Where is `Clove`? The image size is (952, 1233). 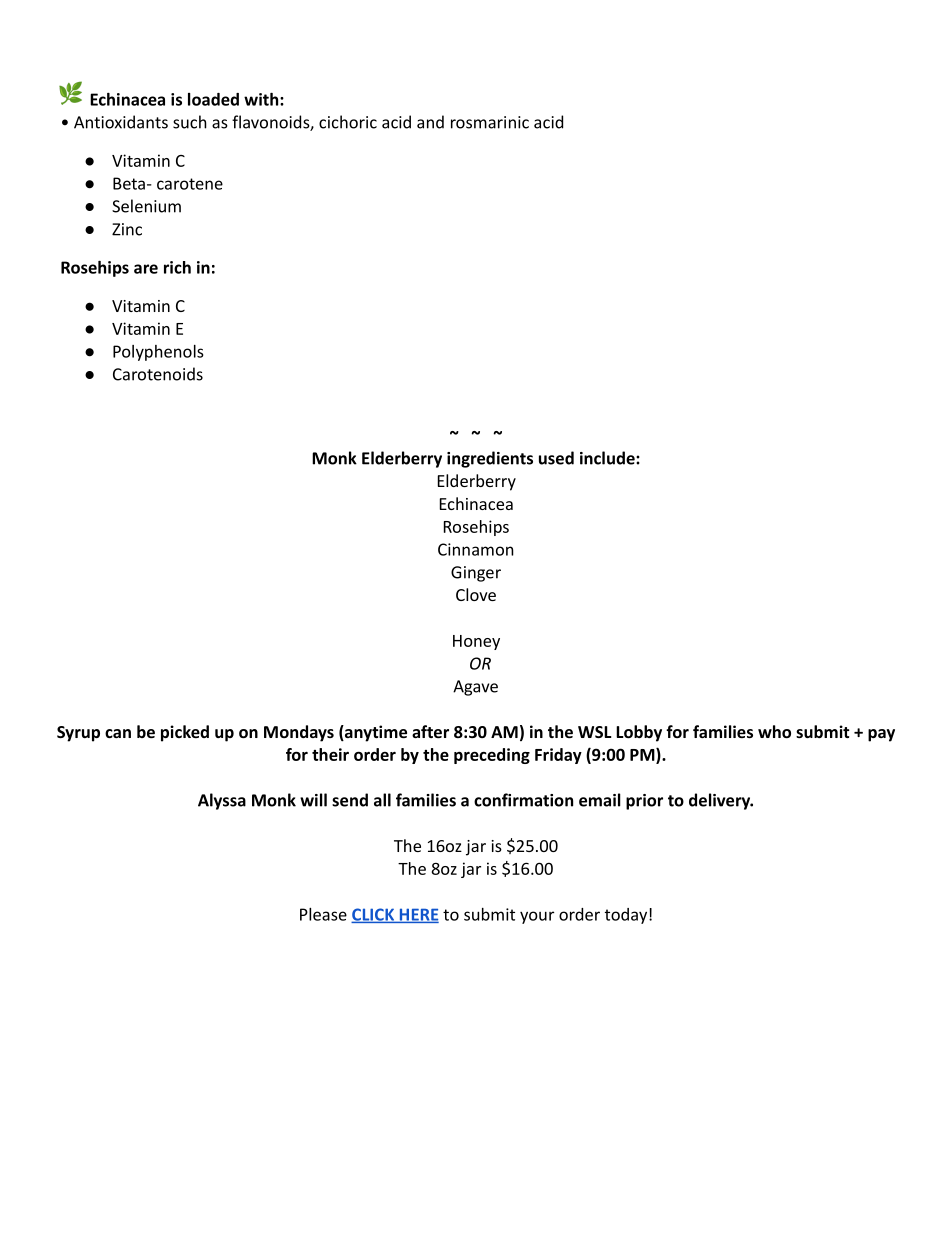
Clove is located at coordinates (476, 594).
